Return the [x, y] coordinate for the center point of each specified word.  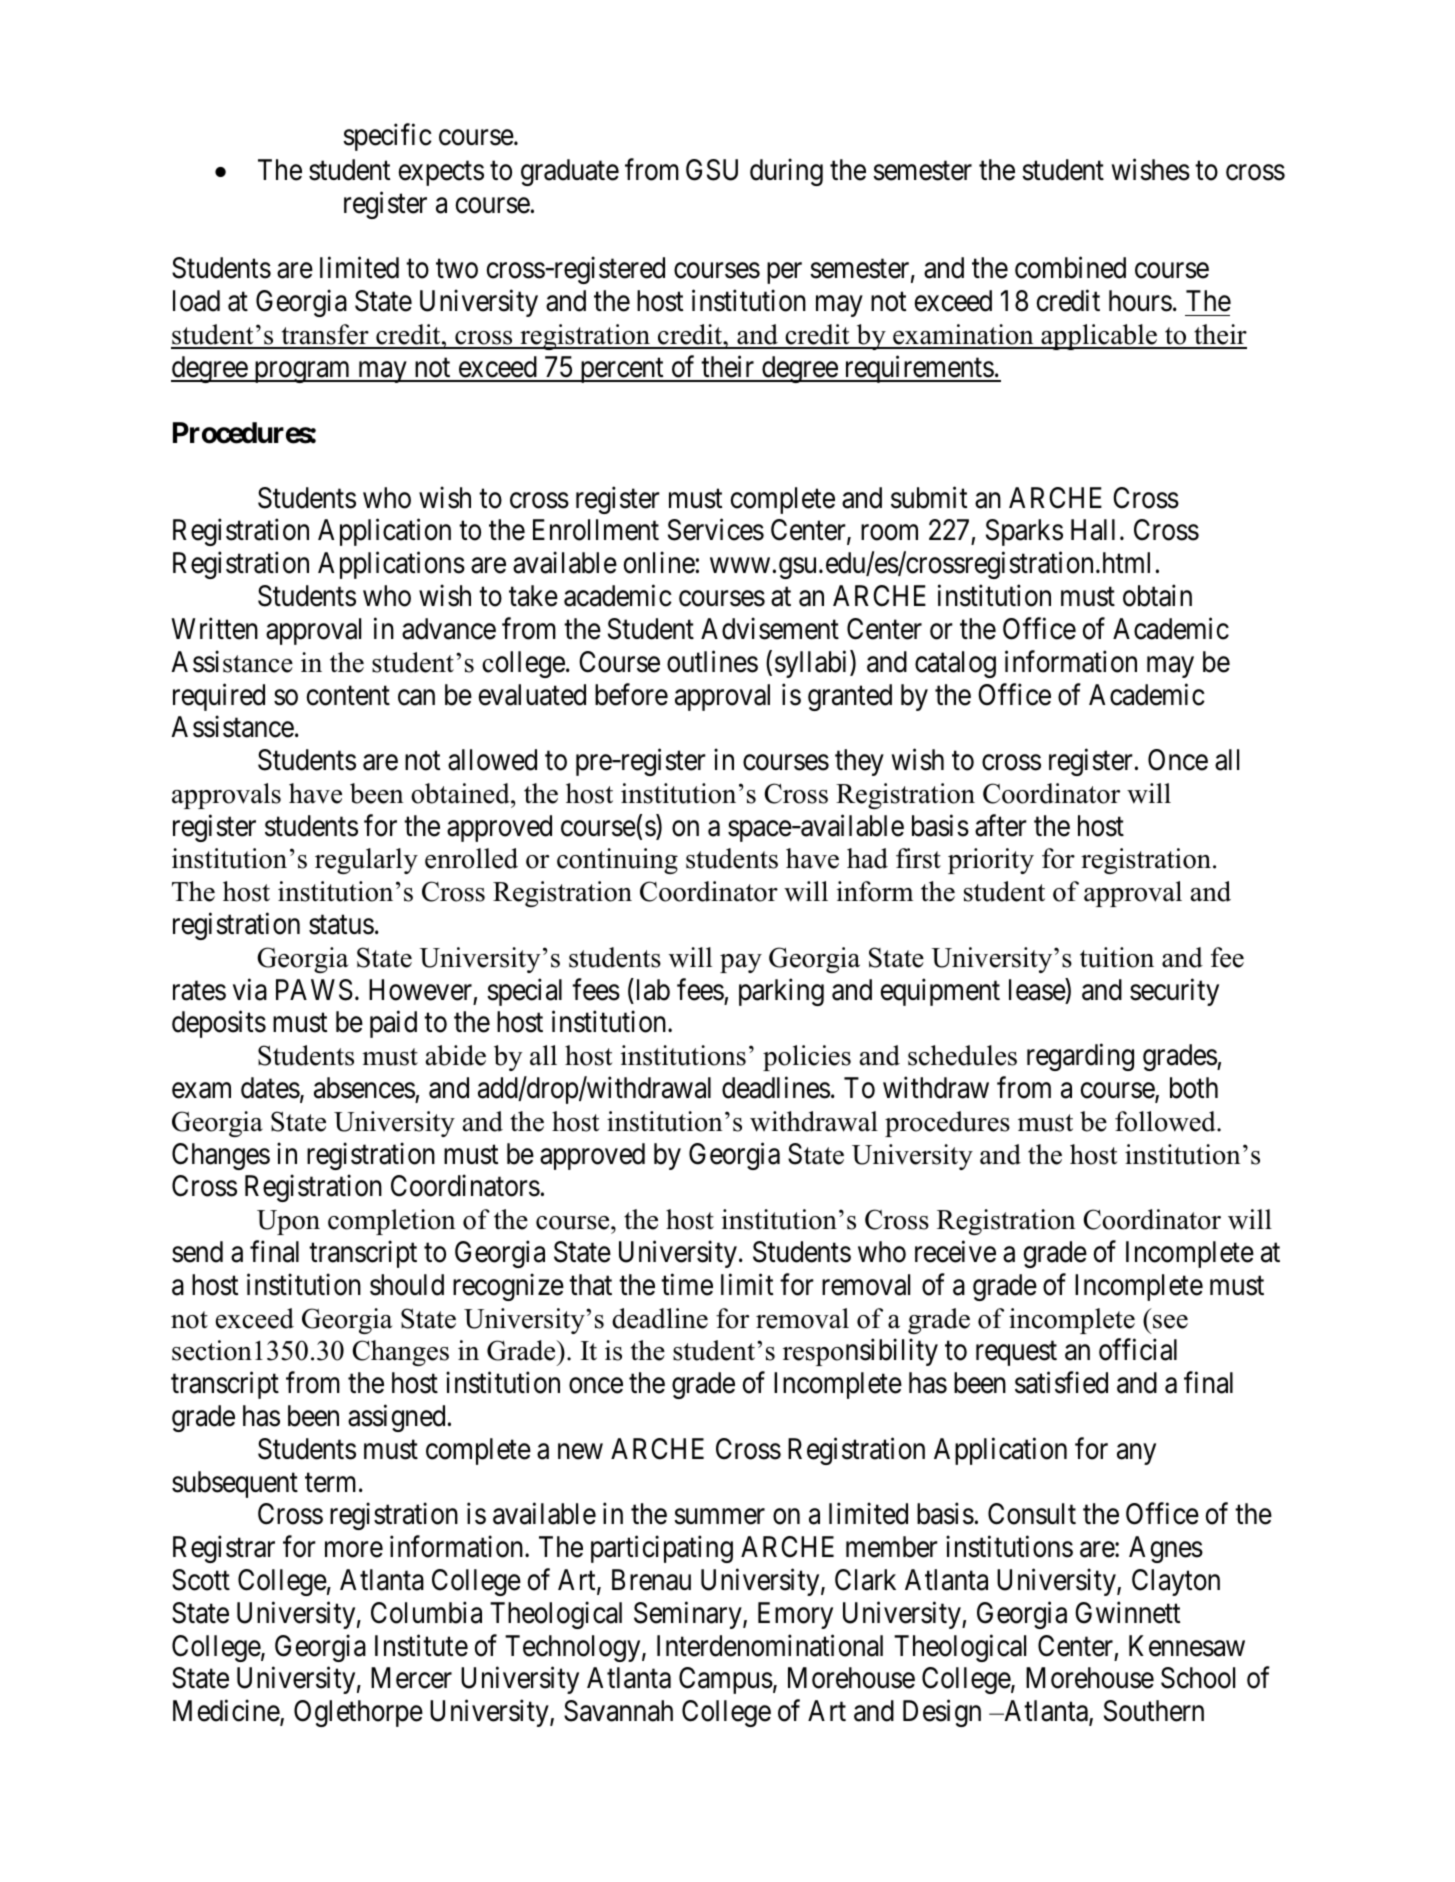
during [786, 172]
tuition [1117, 957]
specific [387, 137]
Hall [1093, 530]
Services [716, 530]
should [407, 1285]
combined [1070, 268]
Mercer [411, 1678]
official [1138, 1350]
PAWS [314, 990]
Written [214, 628]
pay [741, 963]
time [687, 1284]
